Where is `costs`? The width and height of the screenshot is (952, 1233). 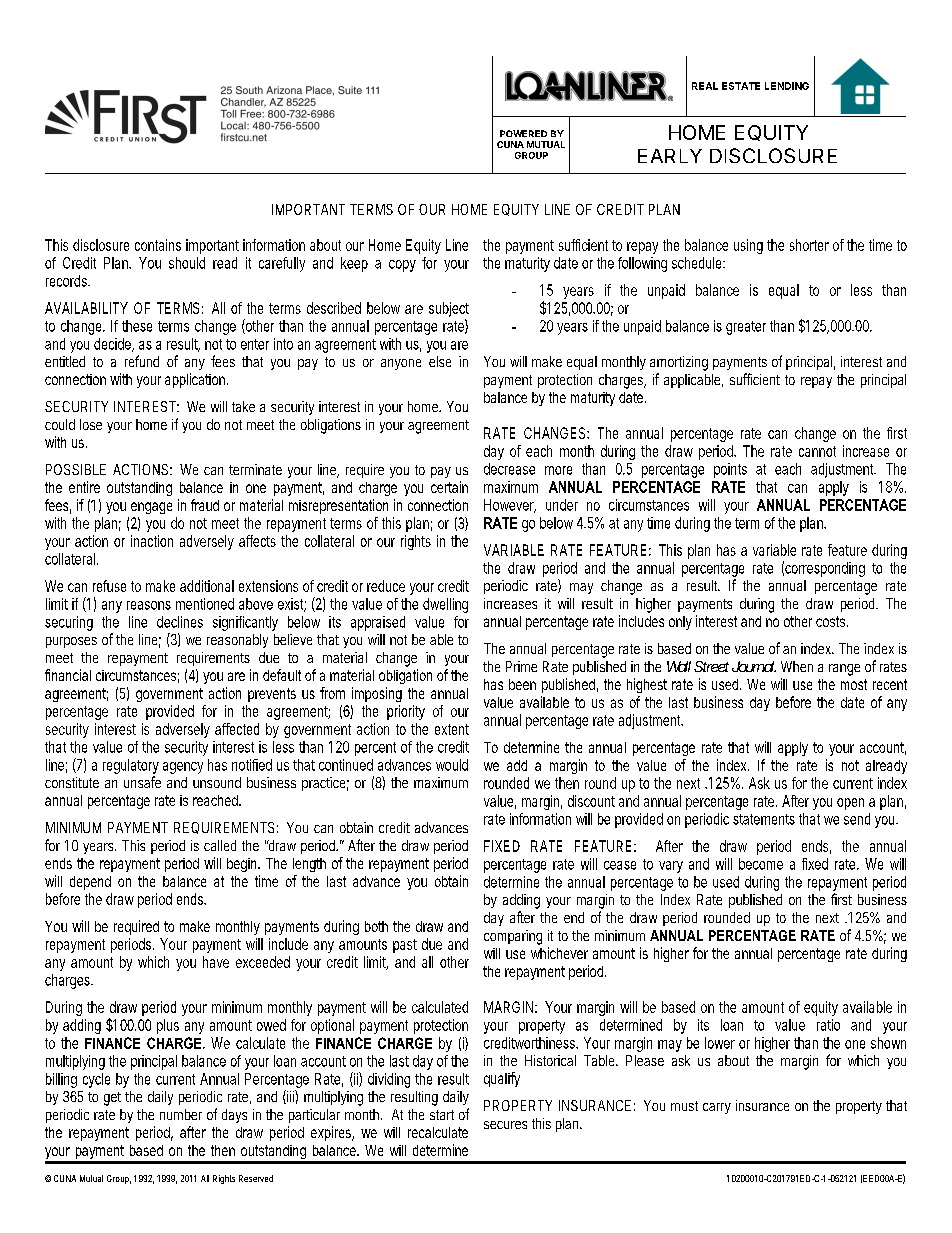 costs is located at coordinates (832, 621).
